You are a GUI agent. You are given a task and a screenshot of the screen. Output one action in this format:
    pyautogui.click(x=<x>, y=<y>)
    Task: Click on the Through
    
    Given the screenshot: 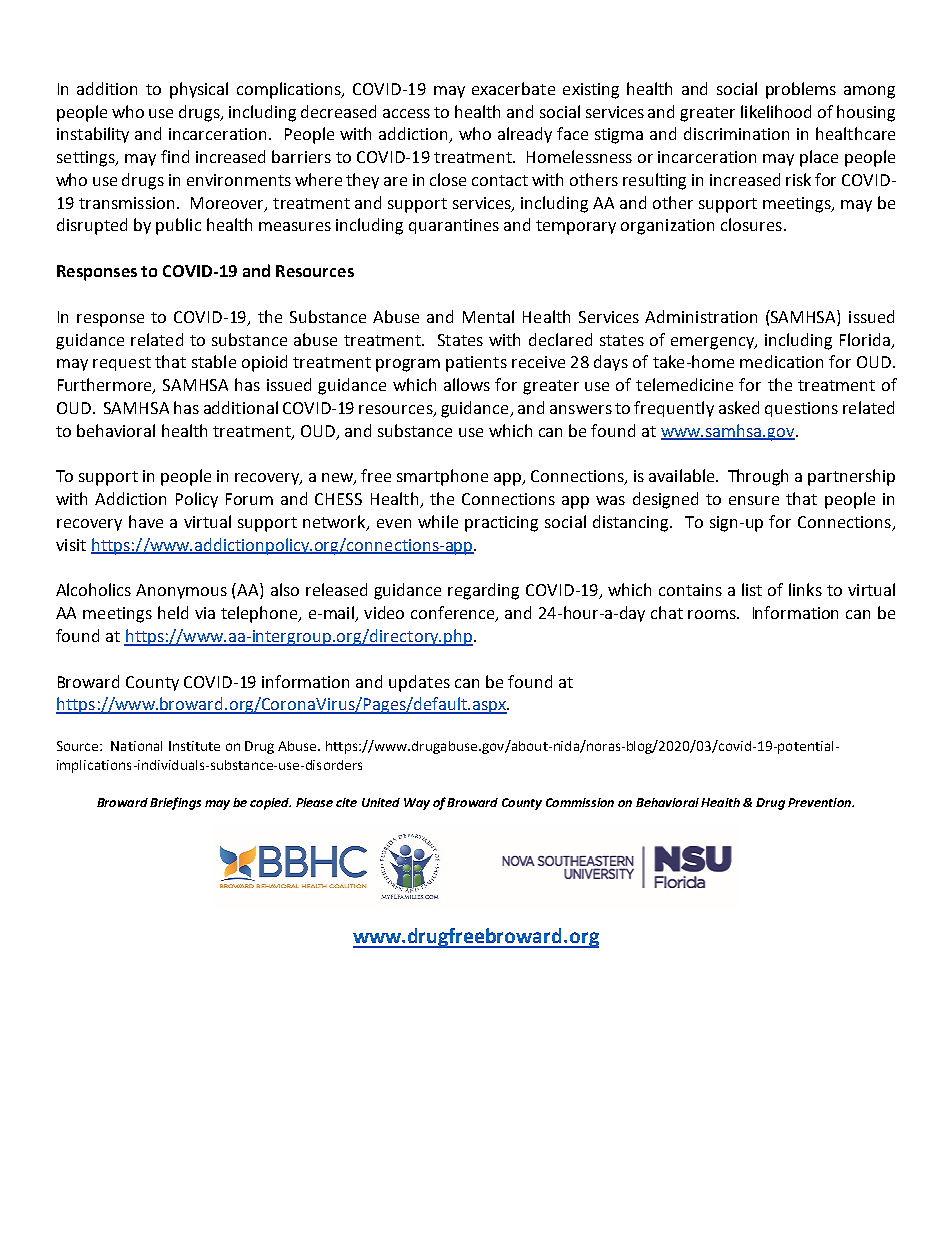 What is the action you would take?
    pyautogui.click(x=758, y=477)
